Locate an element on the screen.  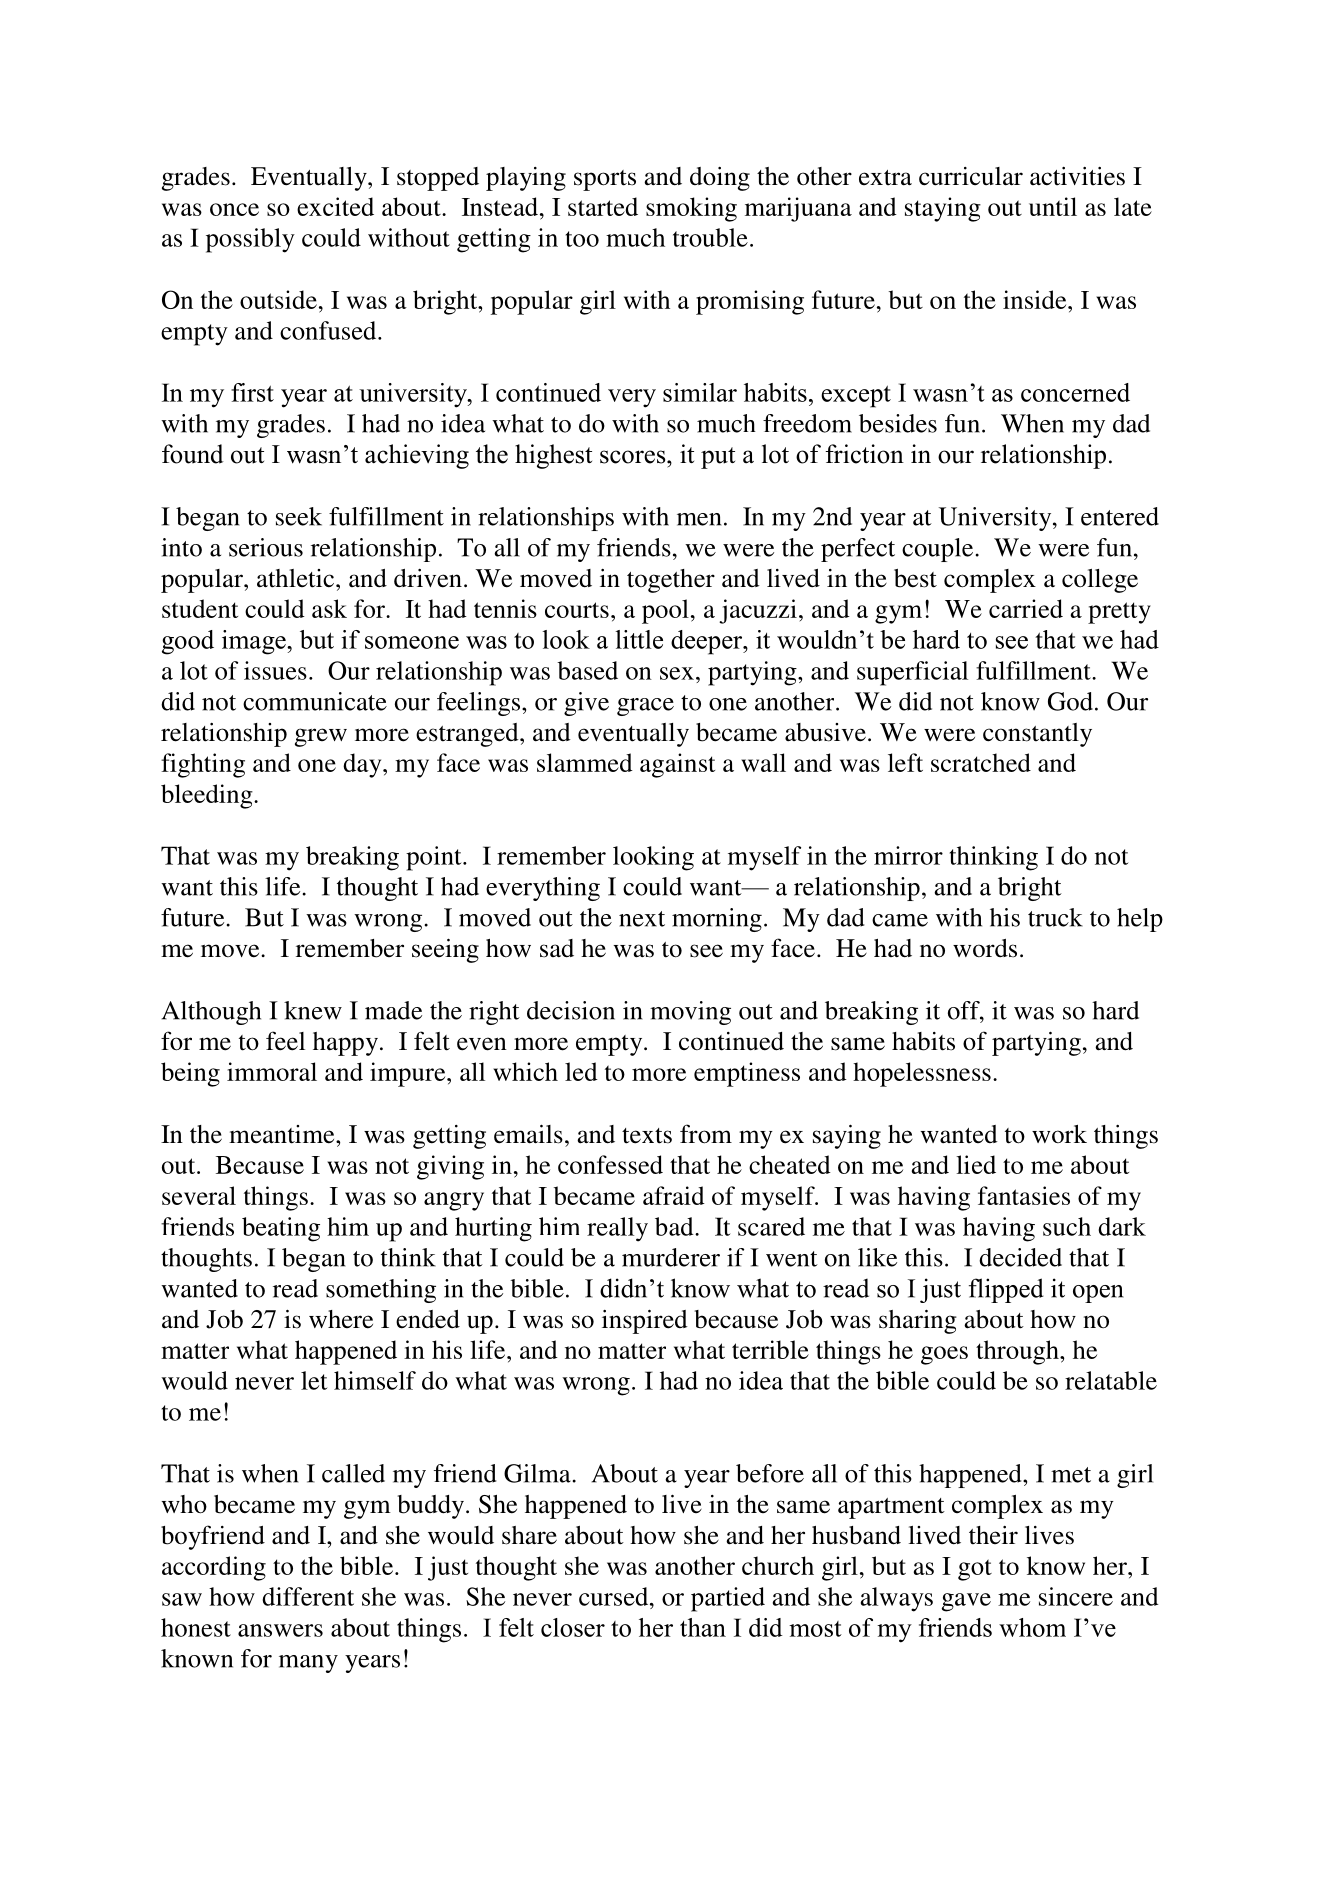
smoking is located at coordinates (691, 209).
